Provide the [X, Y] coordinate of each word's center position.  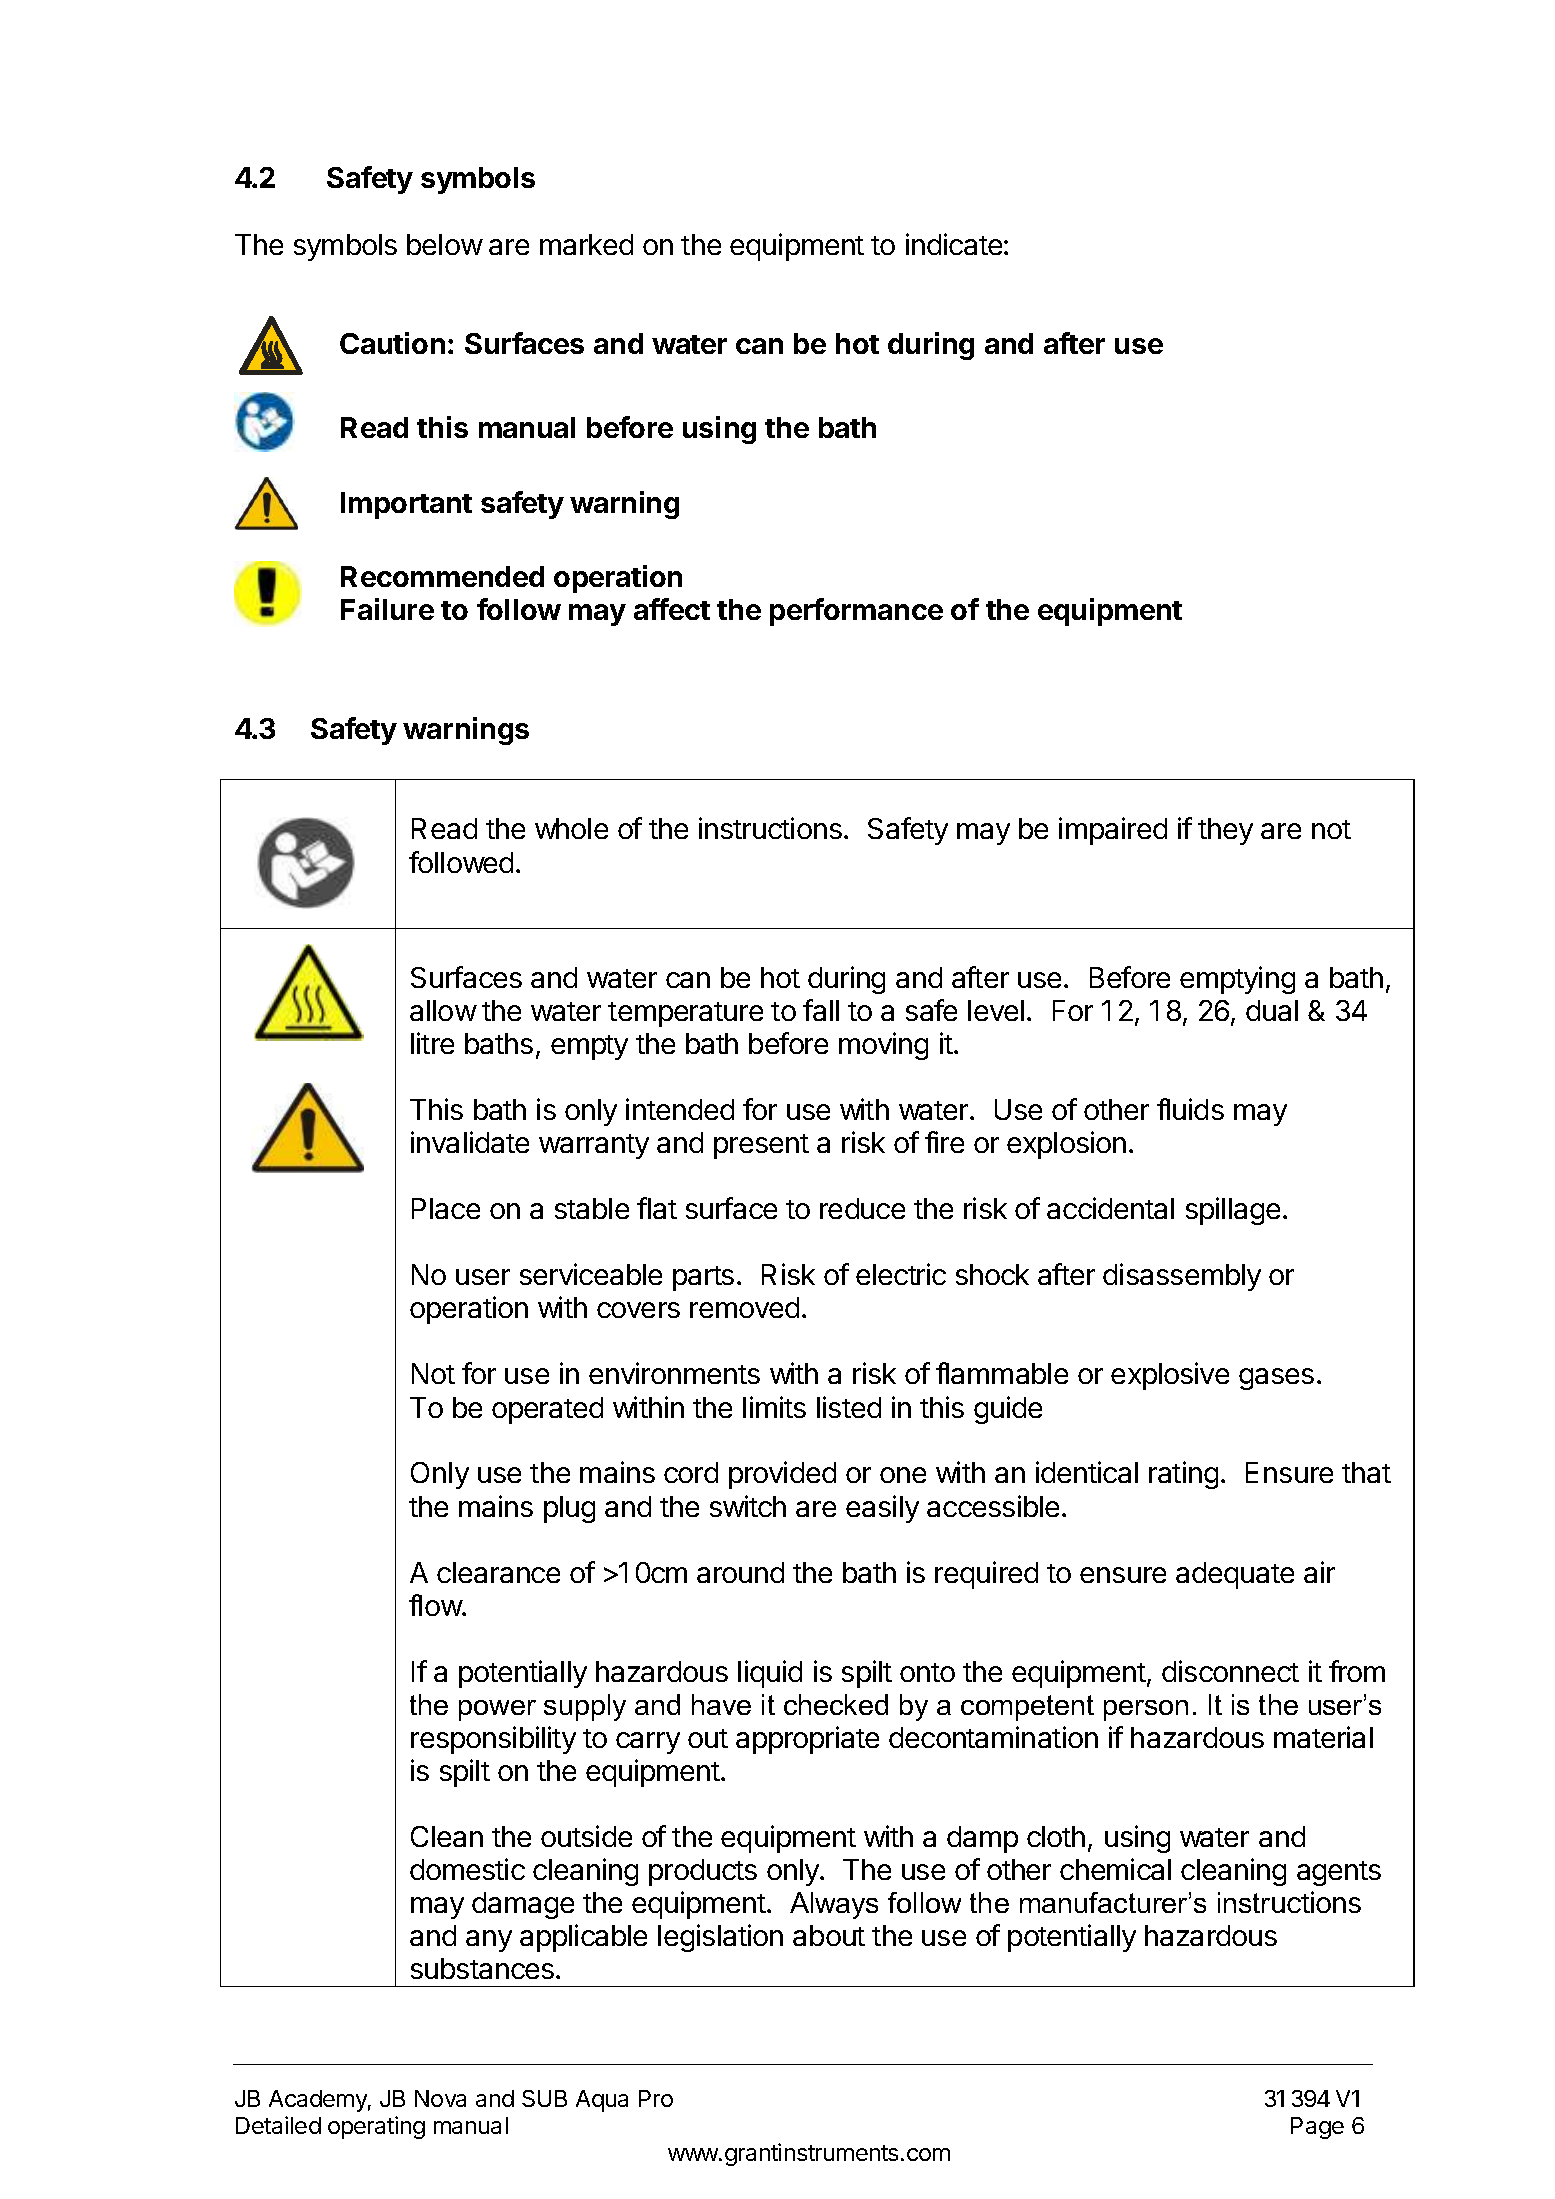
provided [782, 1475]
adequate [1235, 1575]
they [1225, 831]
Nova [440, 2098]
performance [856, 612]
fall [821, 1010]
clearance [498, 1572]
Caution [392, 343]
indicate [954, 244]
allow [443, 1010]
